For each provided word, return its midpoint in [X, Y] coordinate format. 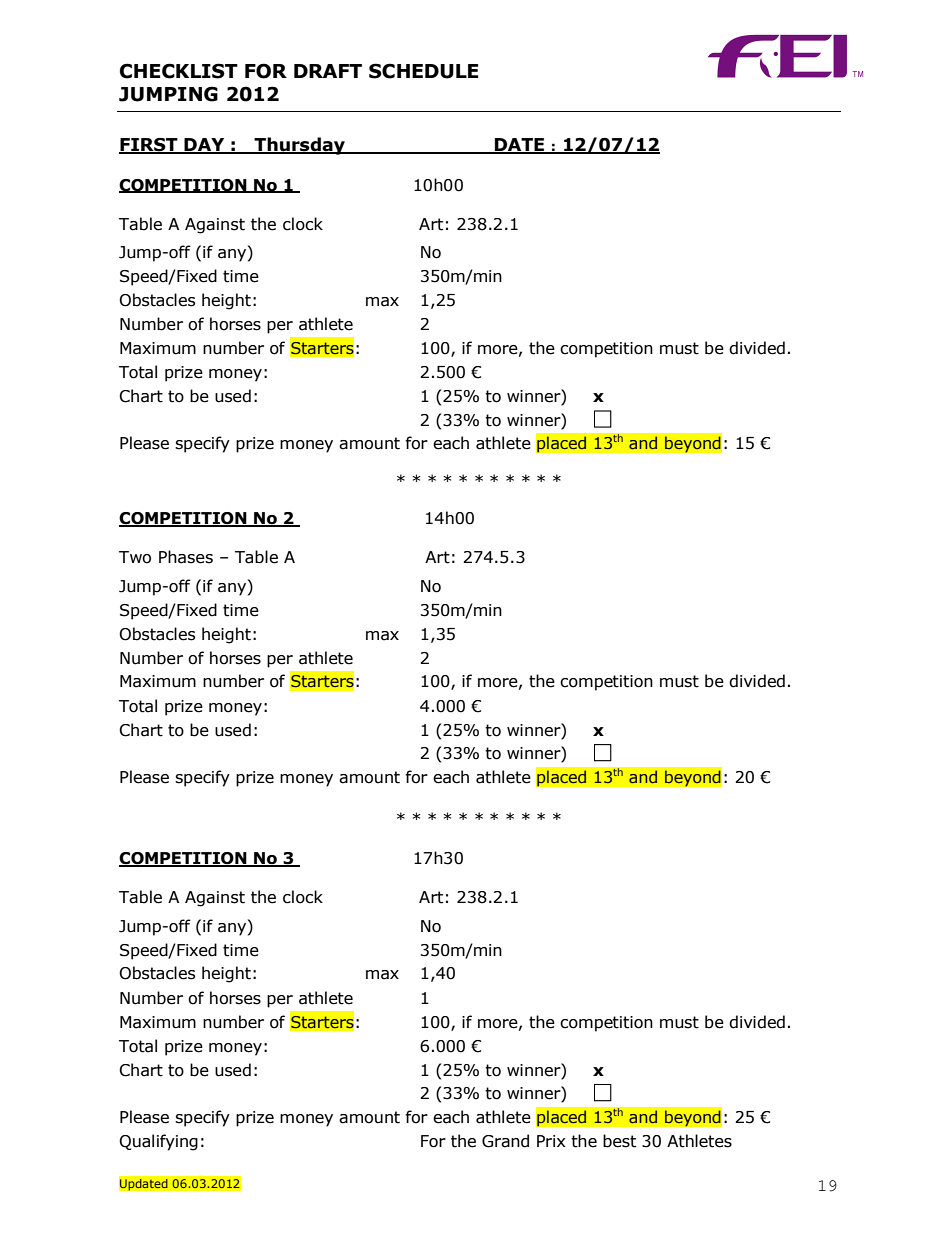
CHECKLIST [179, 71]
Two [135, 557]
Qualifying [158, 1142]
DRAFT [328, 71]
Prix [551, 1141]
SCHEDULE [423, 71]
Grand [505, 1141]
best [619, 1141]
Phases [186, 557]
